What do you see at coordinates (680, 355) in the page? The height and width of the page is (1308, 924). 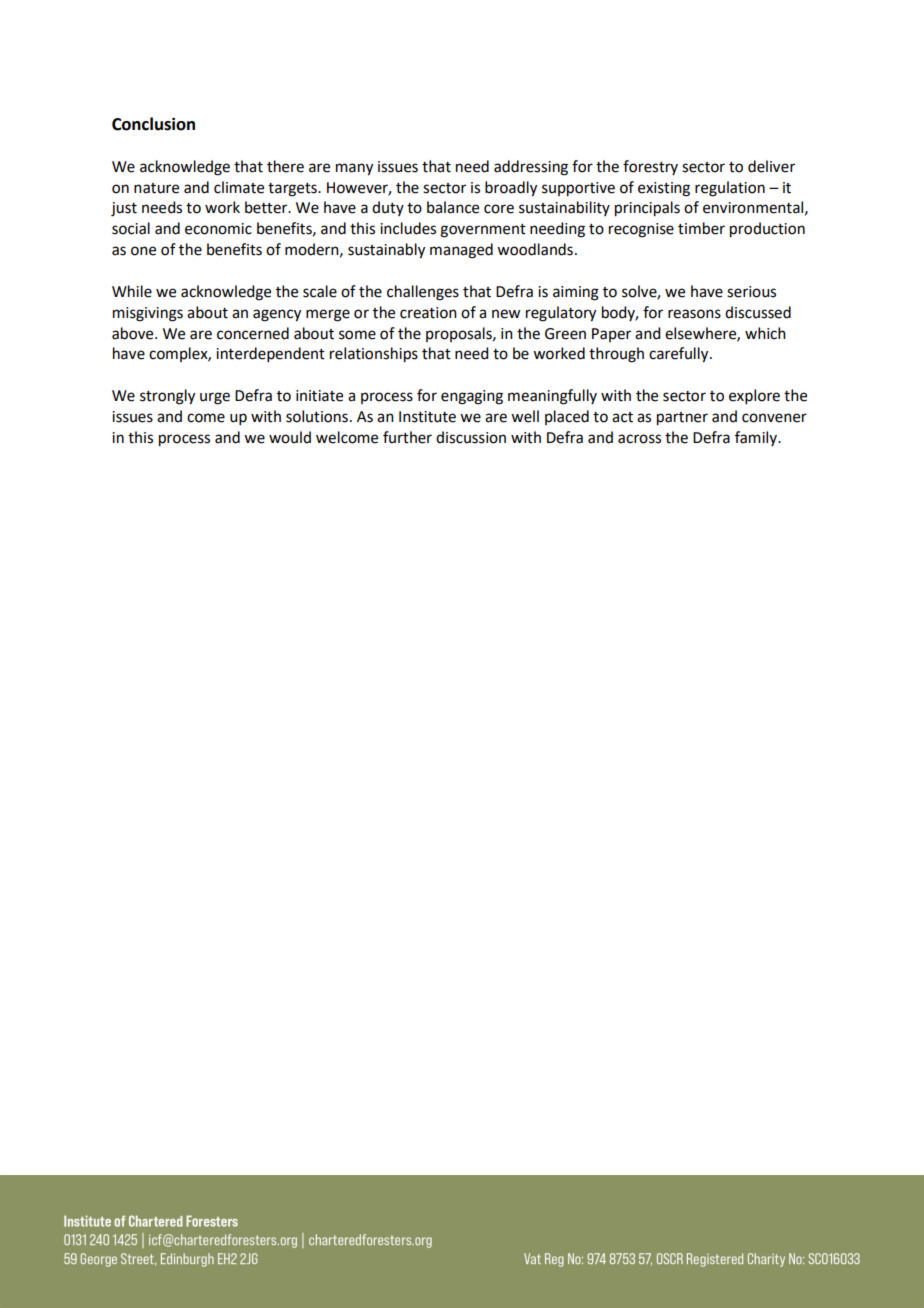 I see `carefully` at bounding box center [680, 355].
